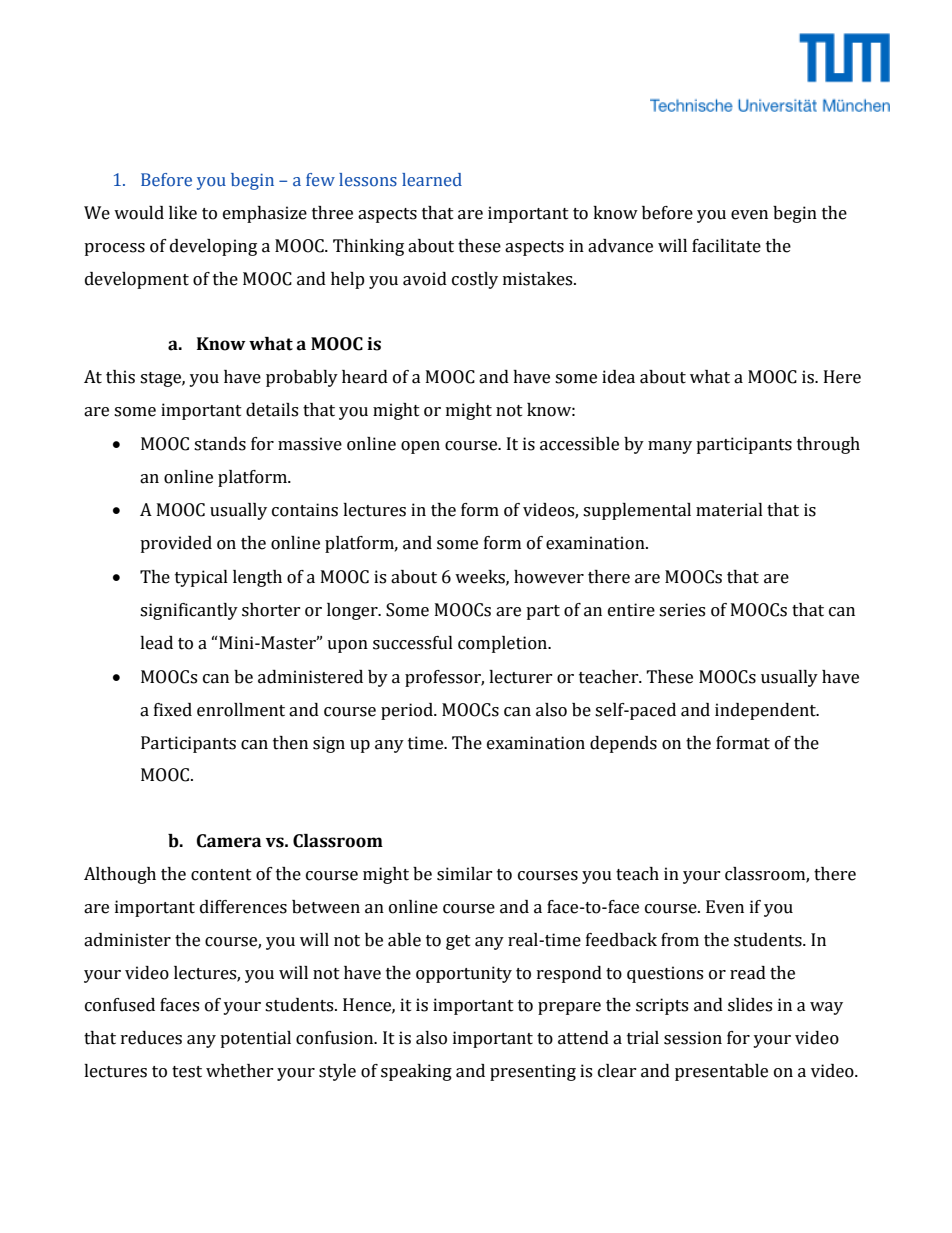 This page has height=1233, width=952. What do you see at coordinates (432, 180) in the page?
I see `learned` at bounding box center [432, 180].
